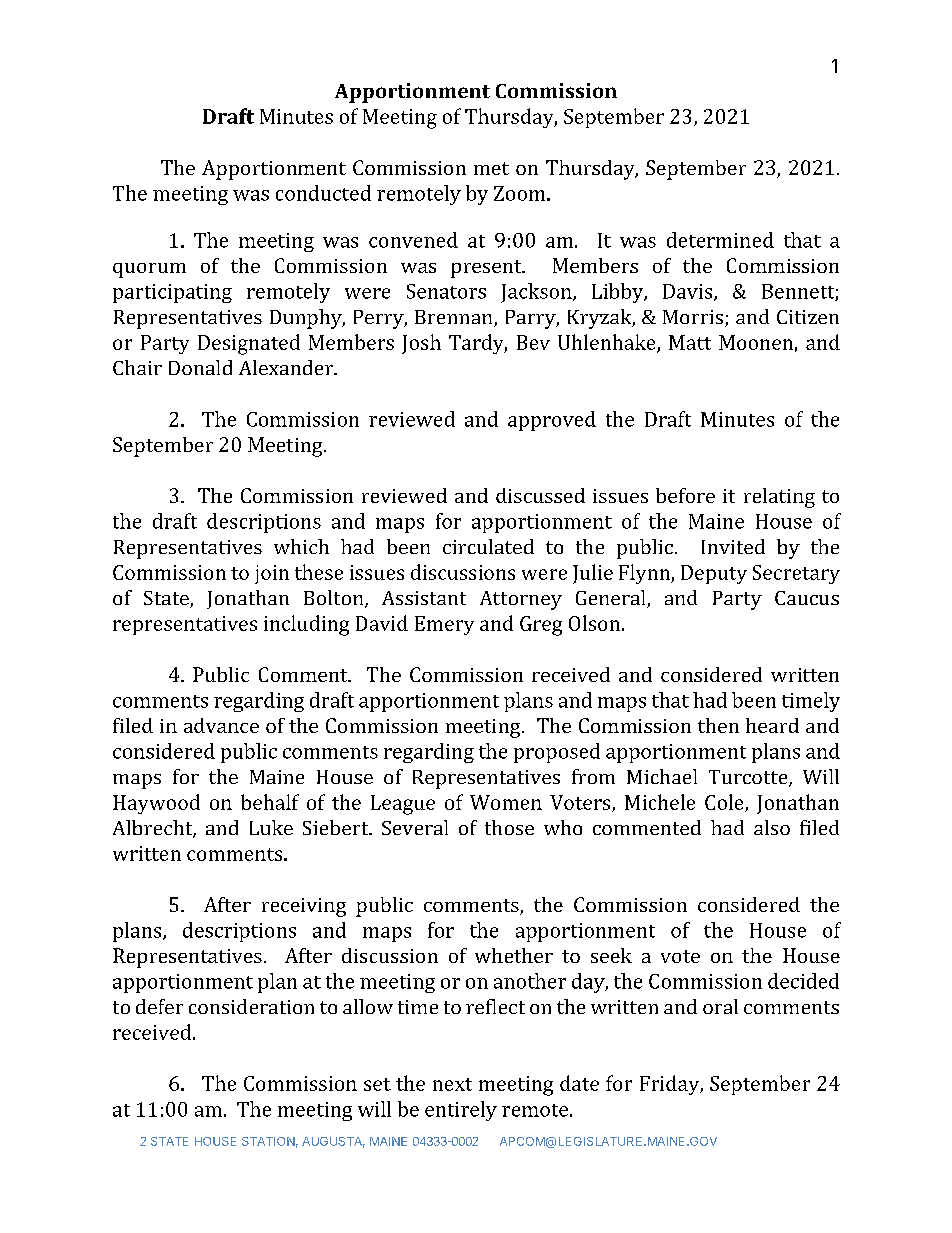 The height and width of the screenshot is (1233, 952). Describe the element at coordinates (323, 193) in the screenshot. I see `conducted` at that location.
